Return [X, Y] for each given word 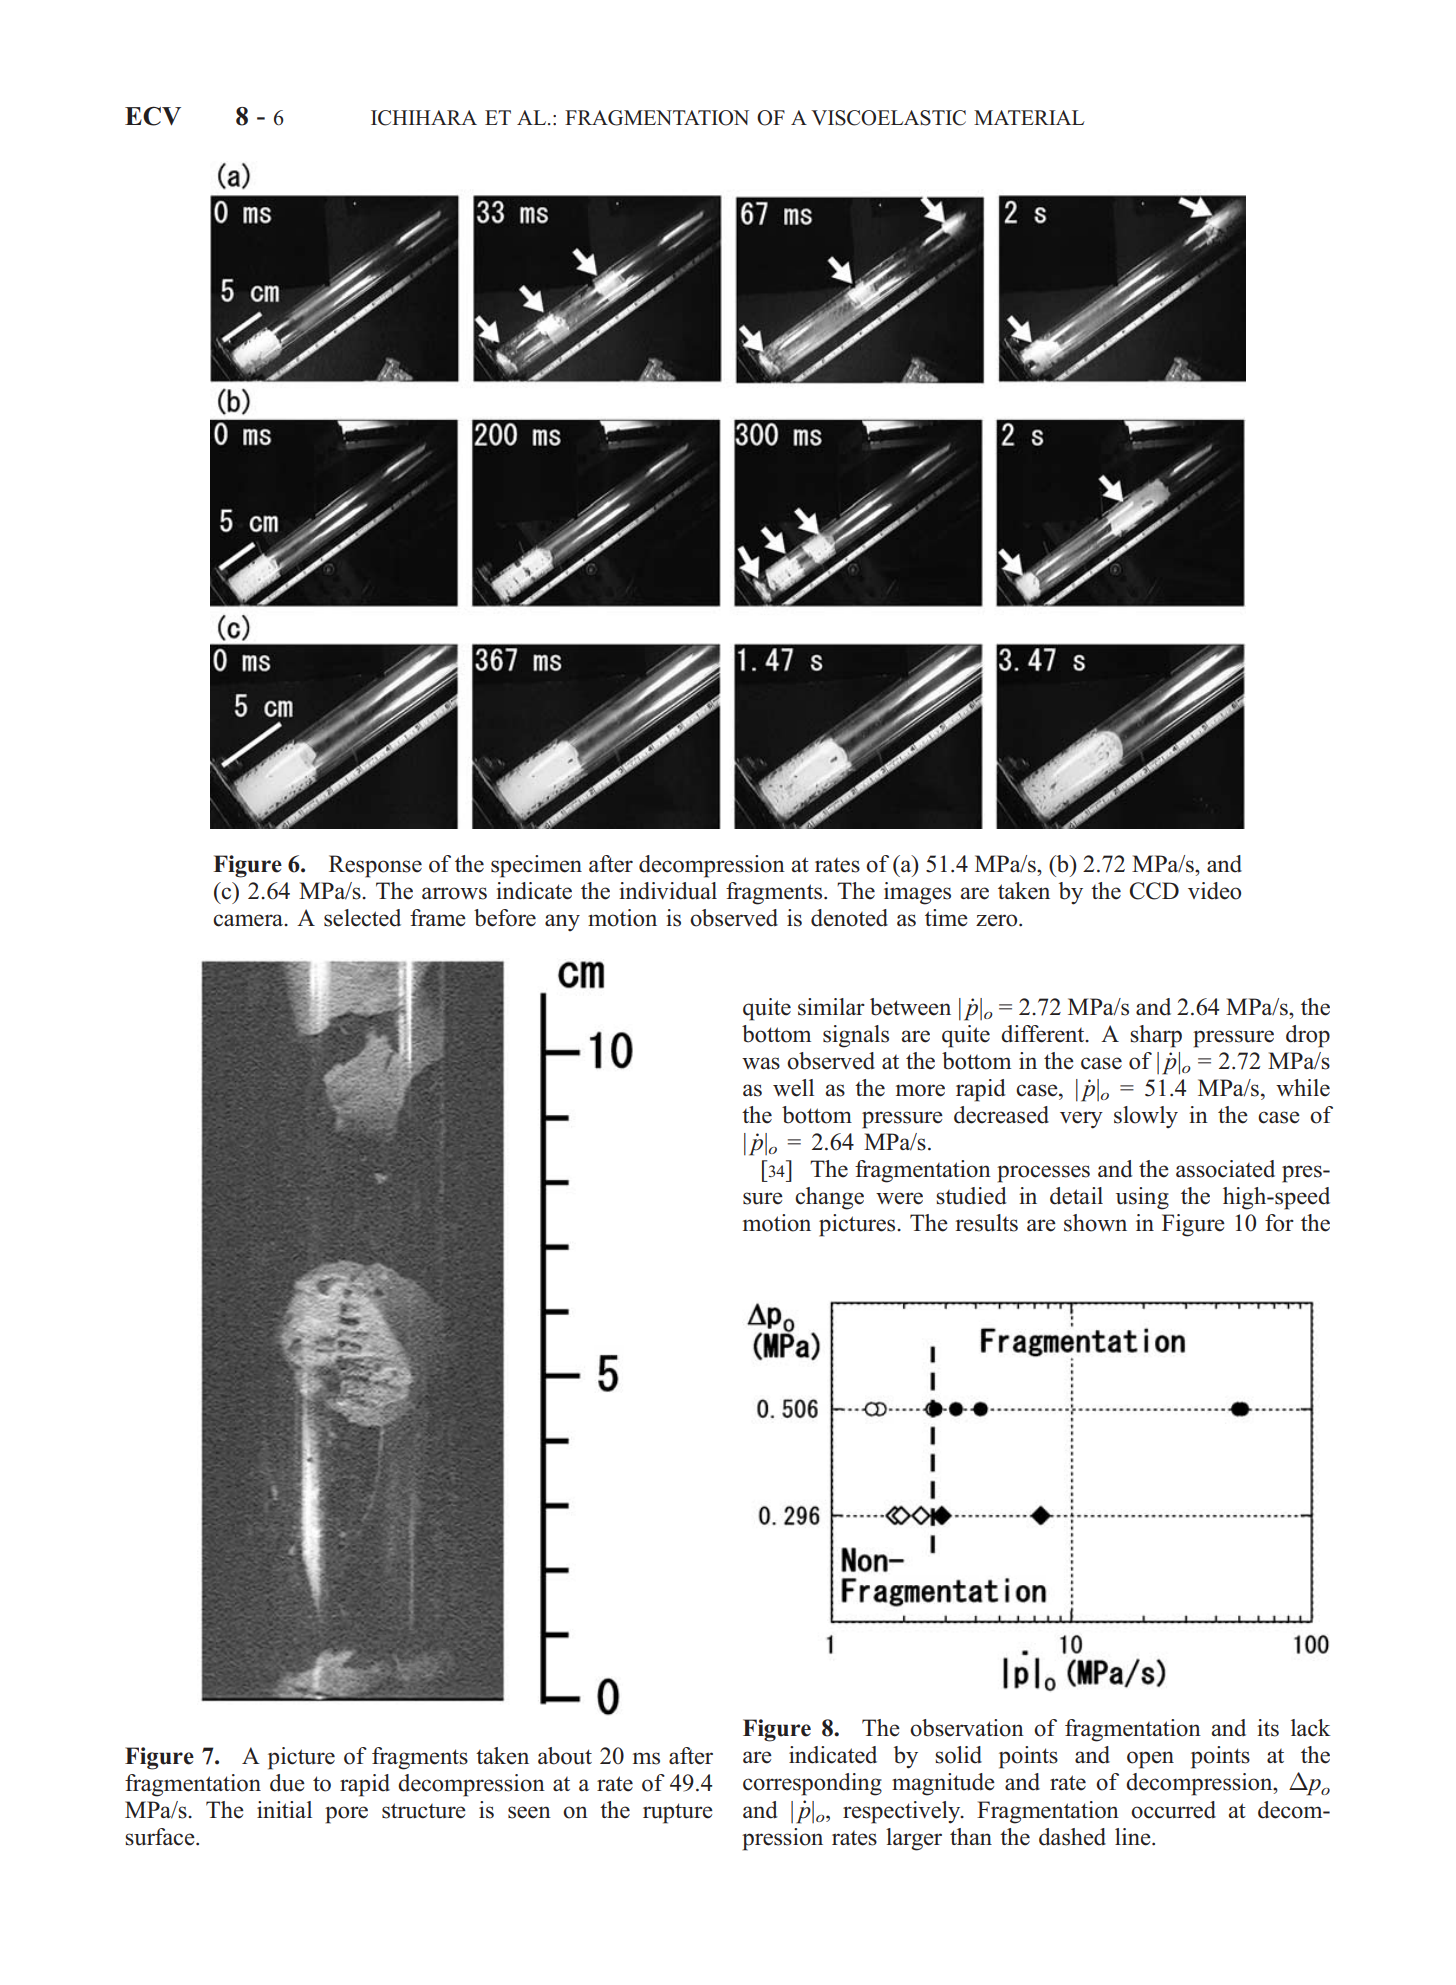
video [1214, 891]
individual [668, 891]
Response [375, 866]
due [287, 1783]
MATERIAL [1029, 117]
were [899, 1198]
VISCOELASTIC [888, 118]
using [1142, 1198]
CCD [1154, 891]
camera [249, 920]
